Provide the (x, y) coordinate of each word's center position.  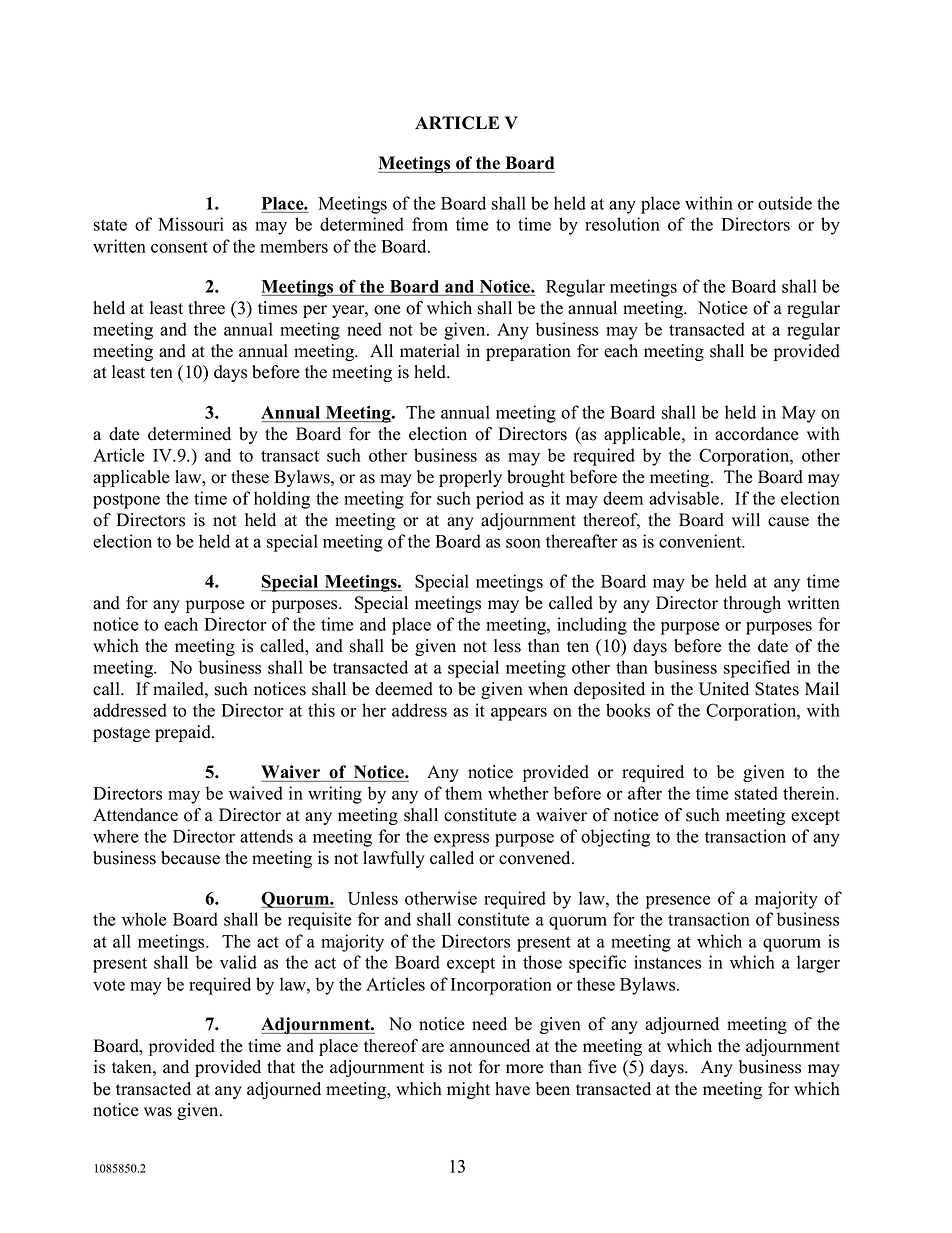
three (206, 308)
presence (678, 902)
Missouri (191, 224)
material (430, 351)
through (752, 604)
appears (519, 714)
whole (144, 919)
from (430, 224)
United (724, 689)
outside (785, 203)
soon (523, 543)
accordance (757, 434)
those (542, 962)
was (158, 1112)
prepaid (184, 733)
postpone (126, 501)
